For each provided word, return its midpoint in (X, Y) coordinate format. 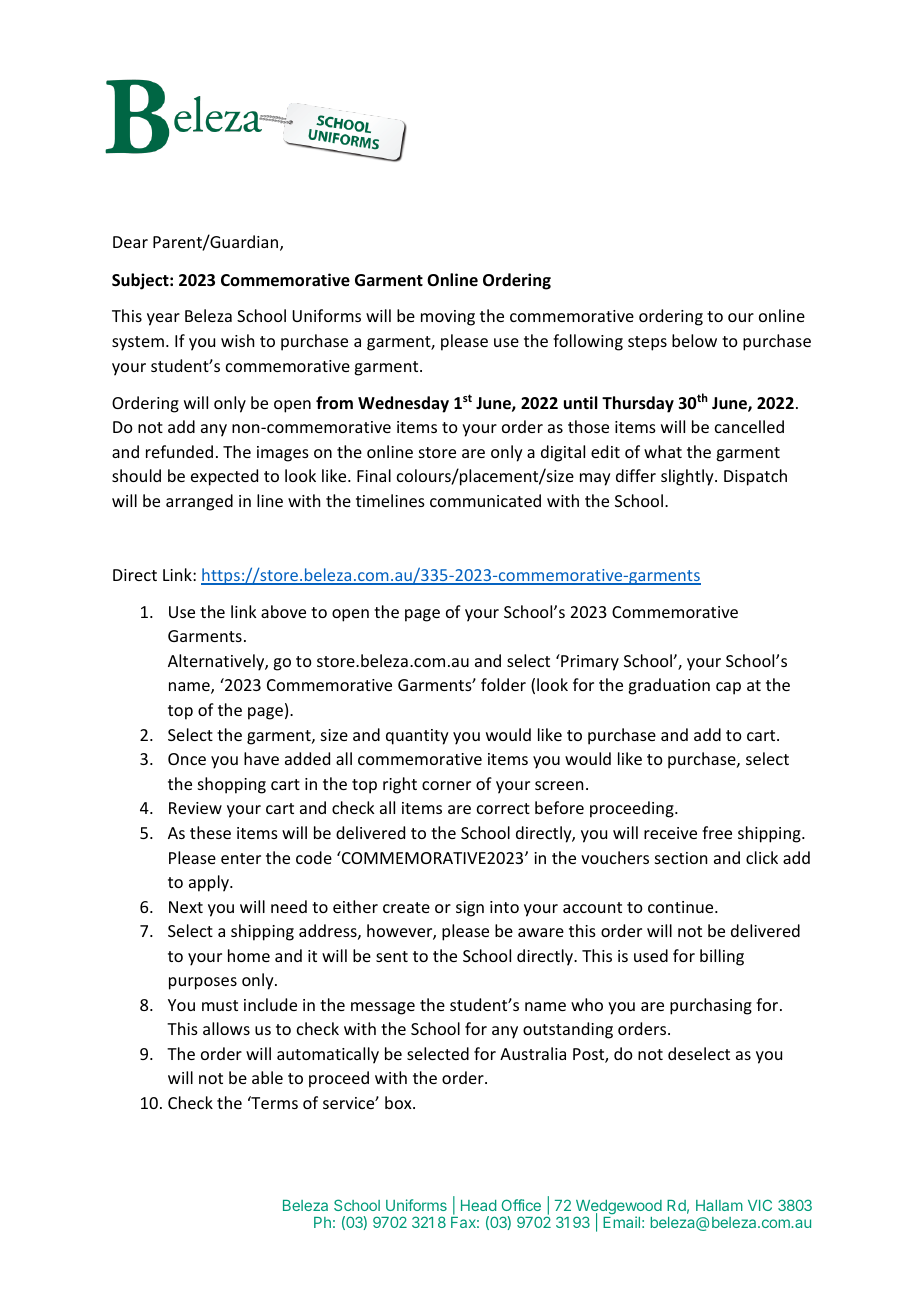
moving (448, 318)
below (694, 340)
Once (187, 759)
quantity (417, 737)
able (267, 1077)
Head (478, 1205)
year (163, 319)
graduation (669, 686)
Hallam (719, 1205)
